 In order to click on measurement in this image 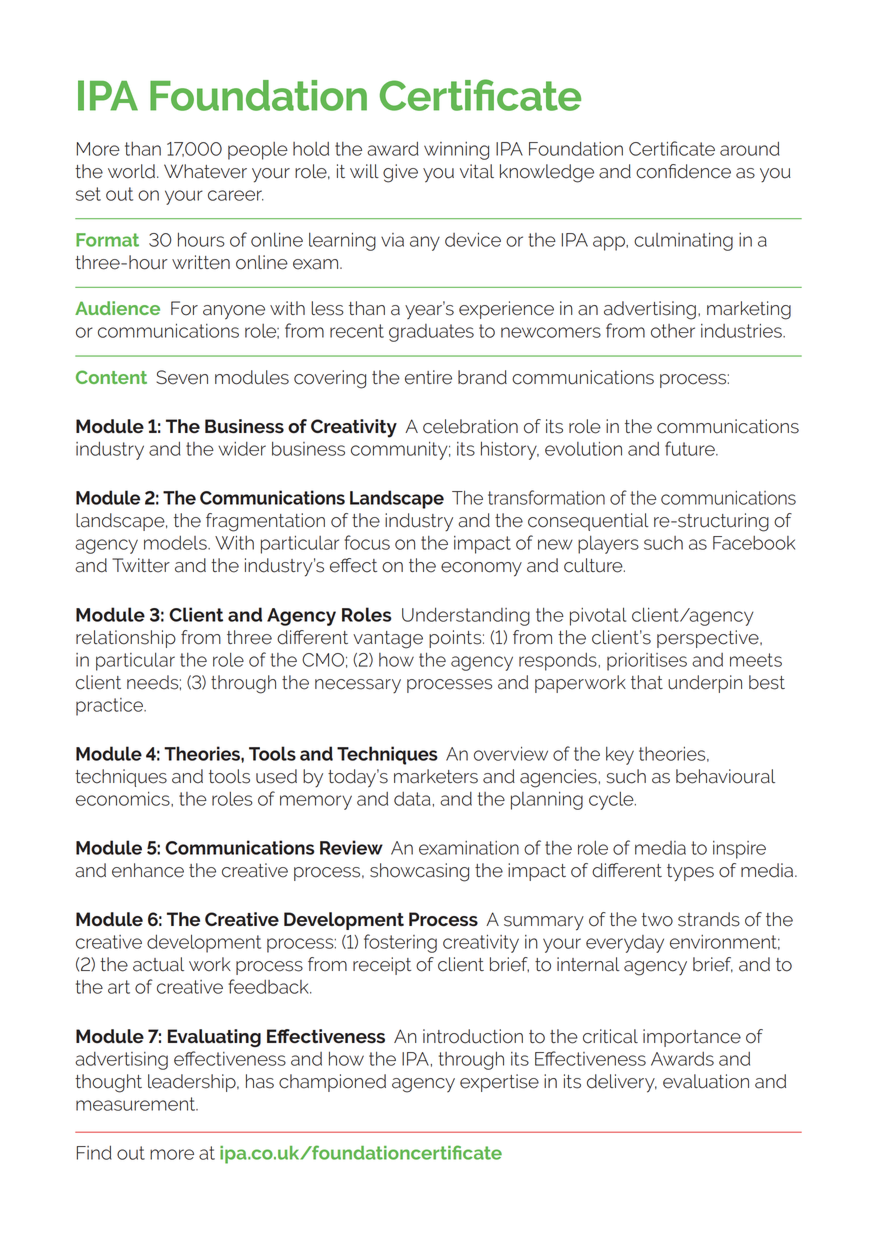, I will do `click(137, 1104)`.
